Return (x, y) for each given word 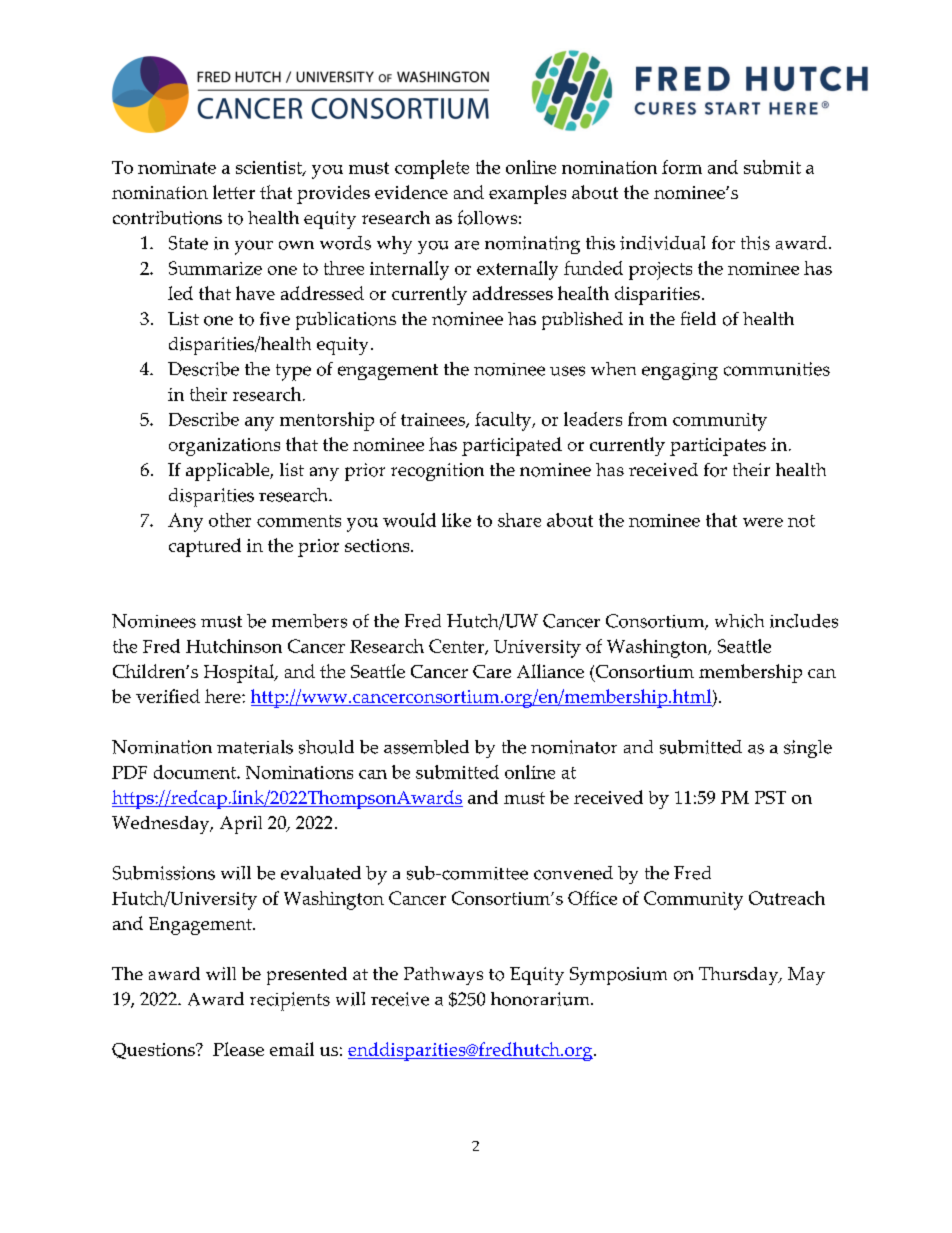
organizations (224, 447)
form (682, 167)
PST (770, 797)
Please (238, 1049)
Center (457, 647)
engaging (680, 371)
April (241, 825)
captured (205, 547)
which (739, 621)
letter (234, 192)
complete (432, 169)
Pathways (443, 976)
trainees (434, 420)
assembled (426, 747)
